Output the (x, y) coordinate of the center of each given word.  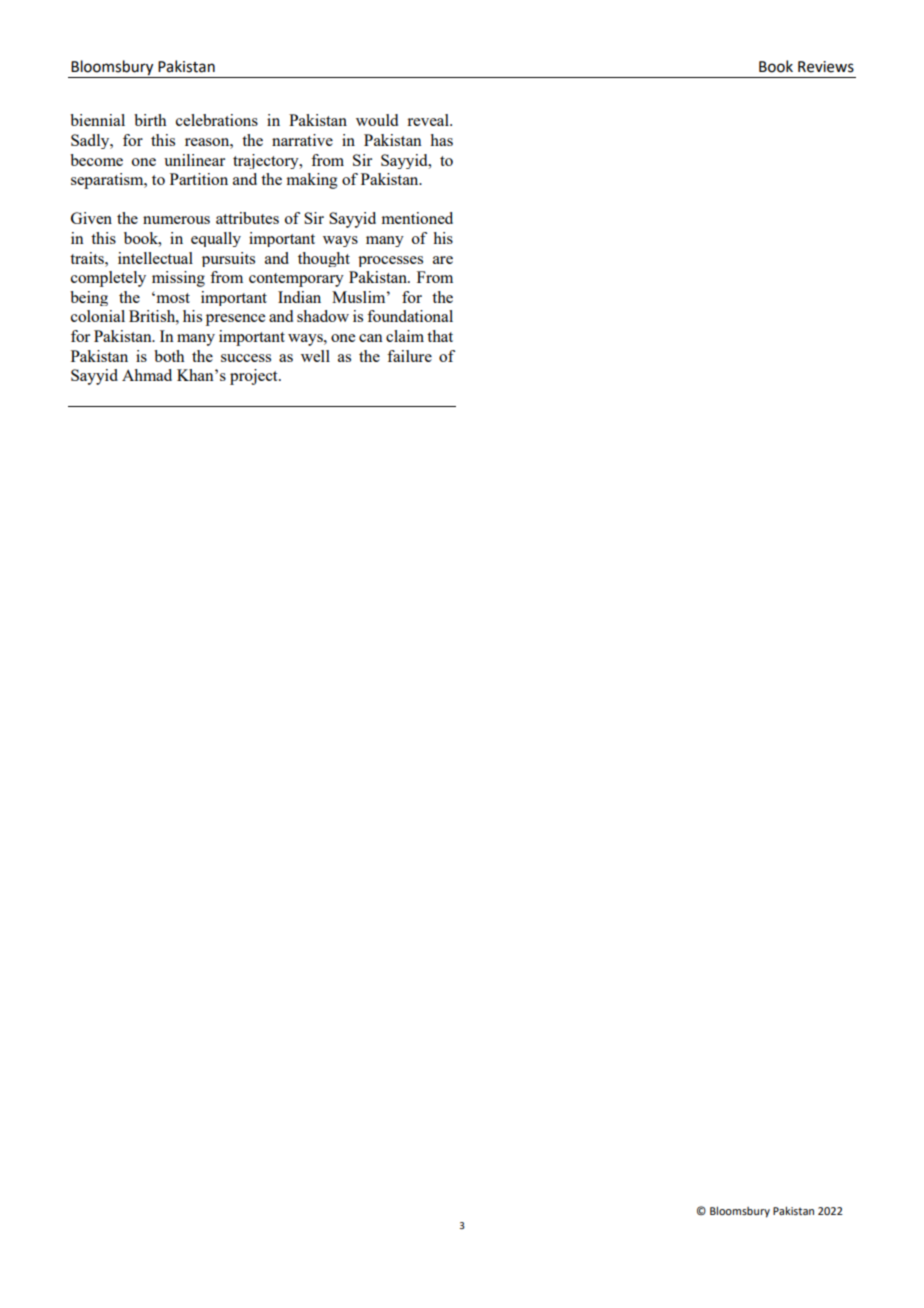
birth (150, 120)
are (443, 260)
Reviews (826, 67)
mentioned (417, 218)
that (440, 336)
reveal (429, 120)
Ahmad (147, 375)
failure (409, 356)
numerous (176, 220)
